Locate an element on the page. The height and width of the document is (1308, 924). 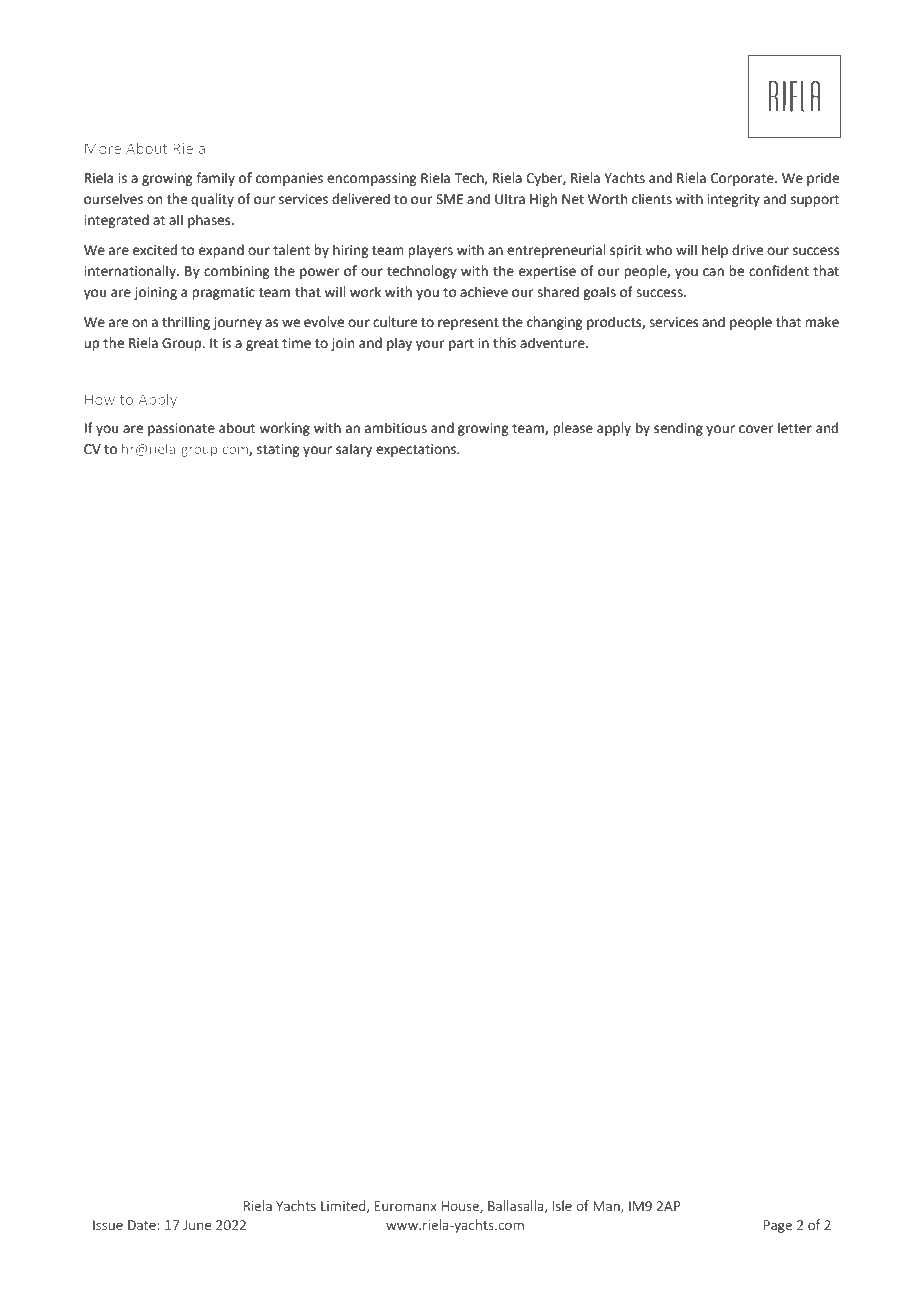
Page is located at coordinates (778, 1226).
